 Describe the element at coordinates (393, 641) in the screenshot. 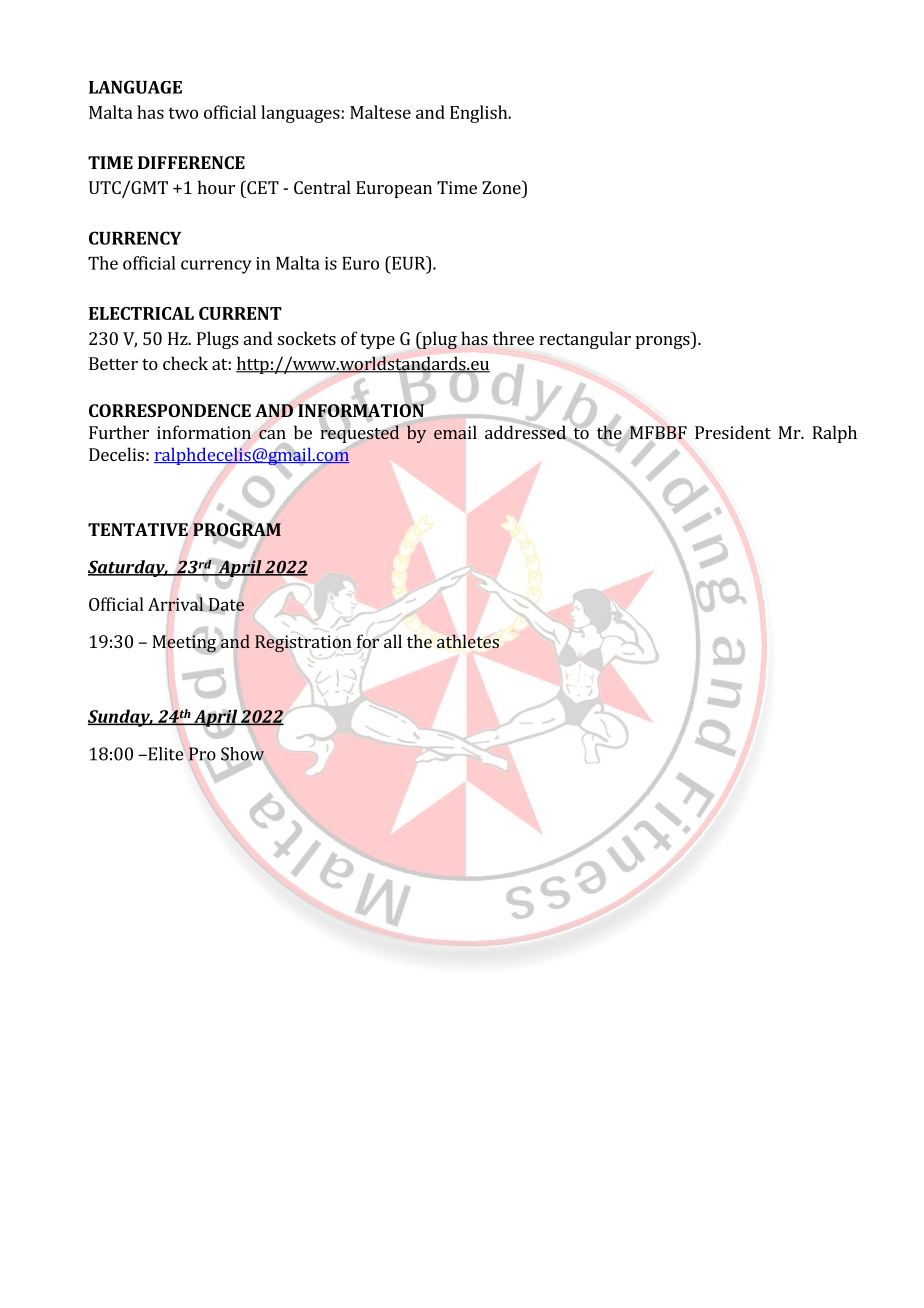

I see `all` at that location.
